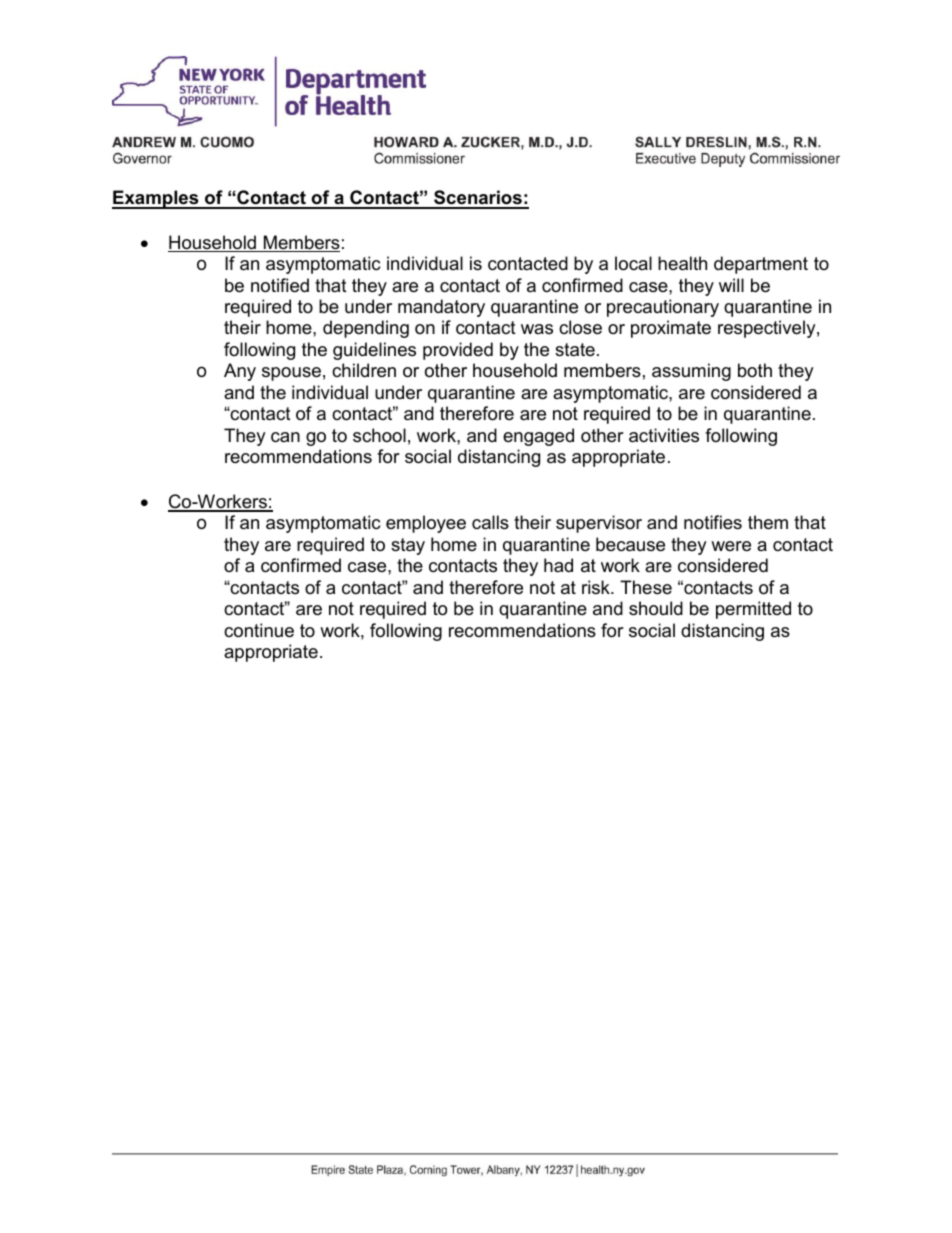 This screenshot has width=952, height=1233. I want to click on should, so click(656, 608).
